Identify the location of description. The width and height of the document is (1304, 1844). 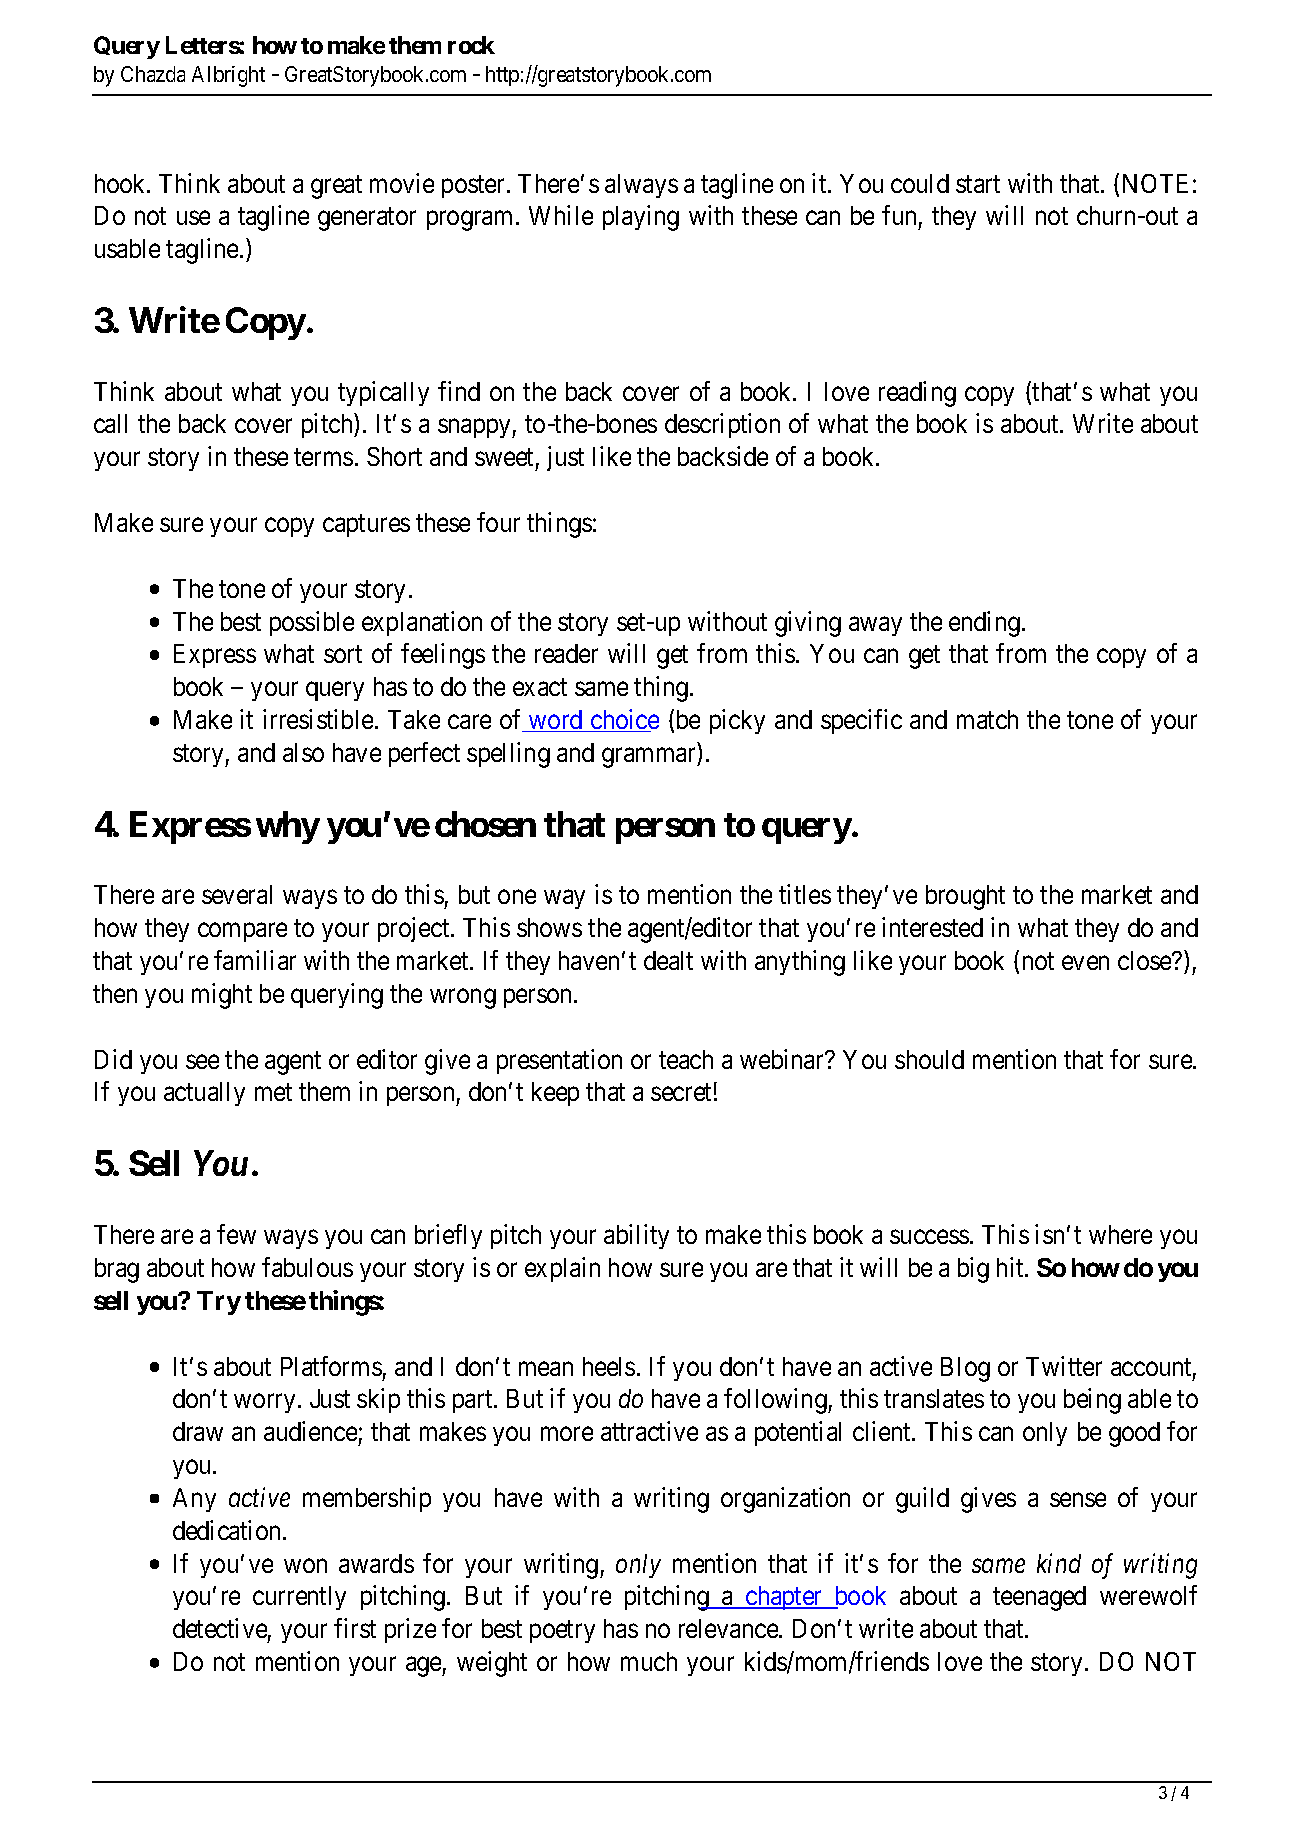
(722, 426).
